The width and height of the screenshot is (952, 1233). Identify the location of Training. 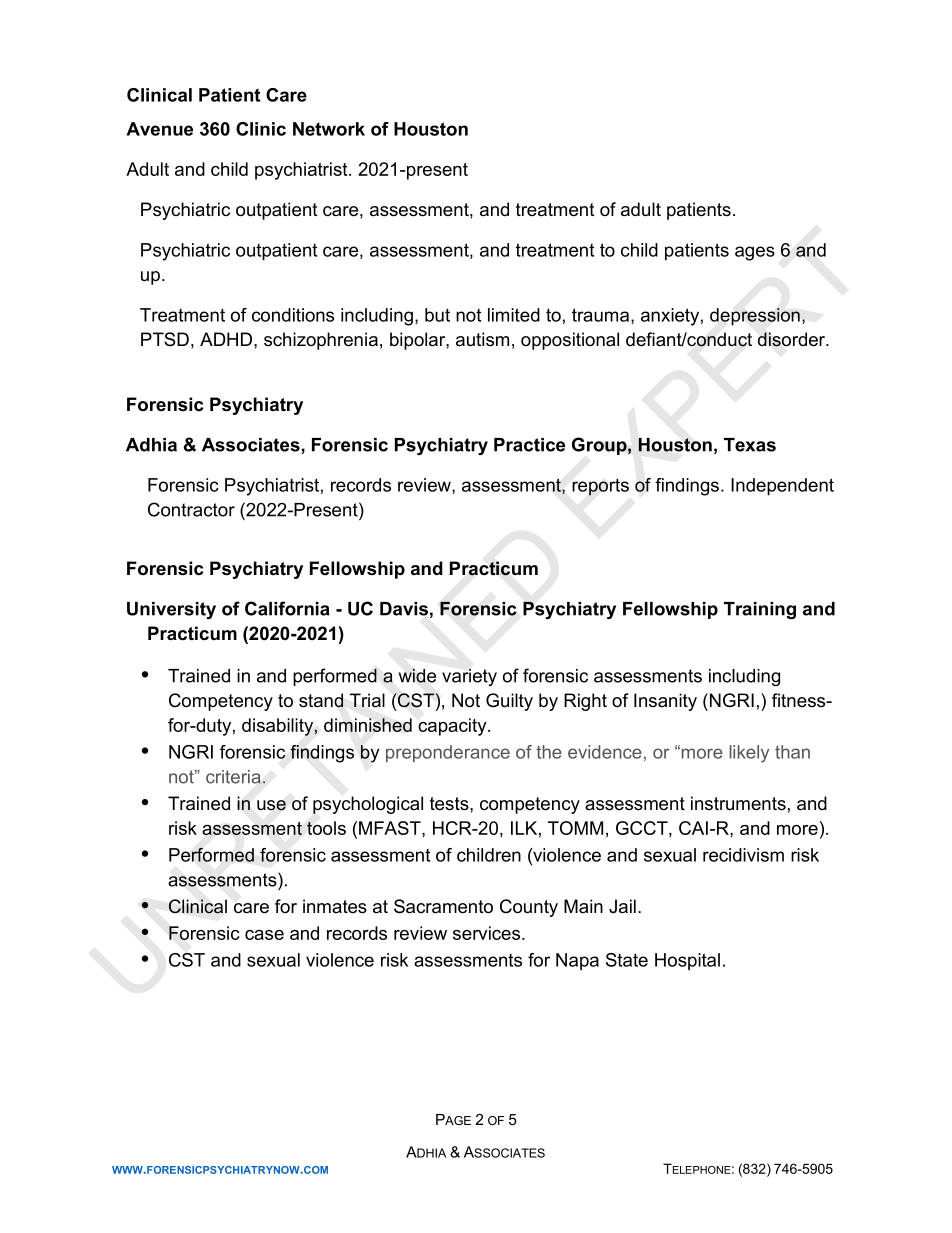
(760, 610).
